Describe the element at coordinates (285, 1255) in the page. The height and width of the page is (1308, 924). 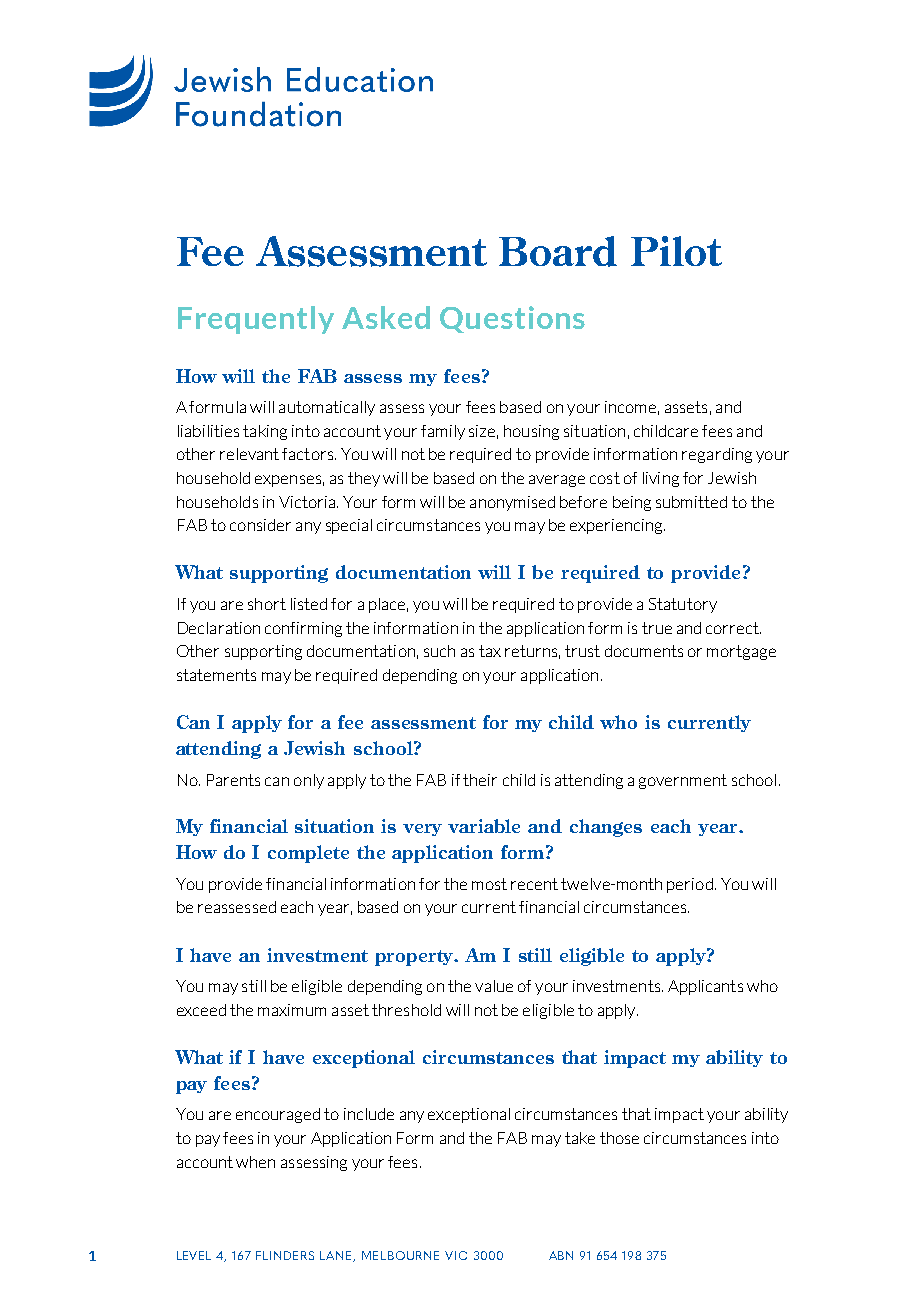
I see `FLINDERS` at that location.
